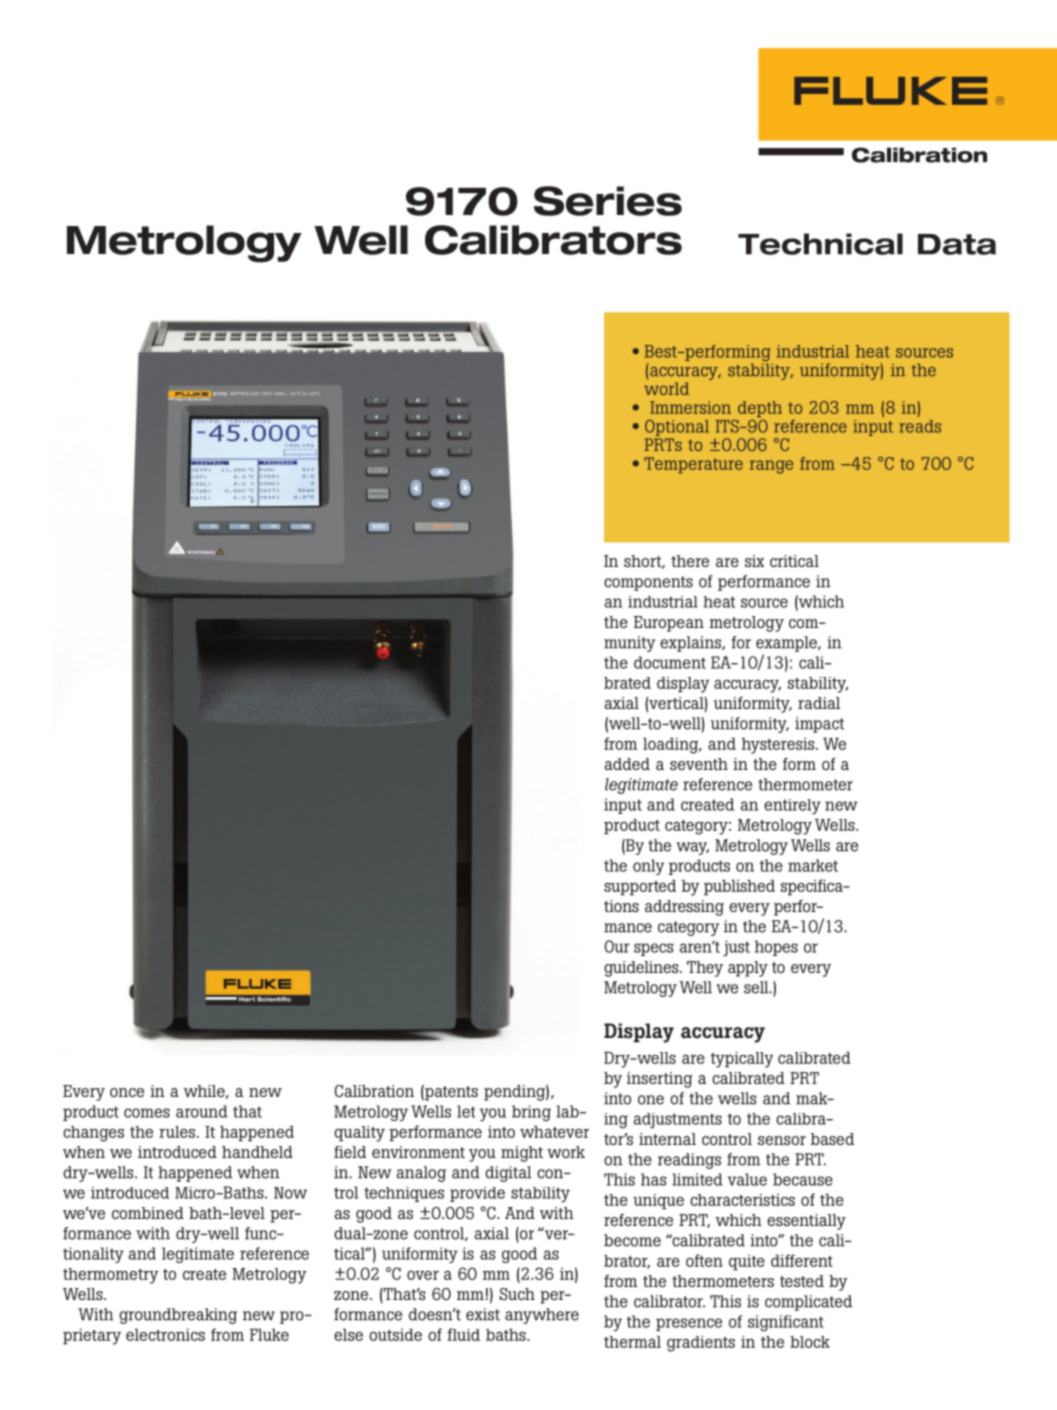 This document has height=1410, width=1057. I want to click on Technical, so click(820, 244).
